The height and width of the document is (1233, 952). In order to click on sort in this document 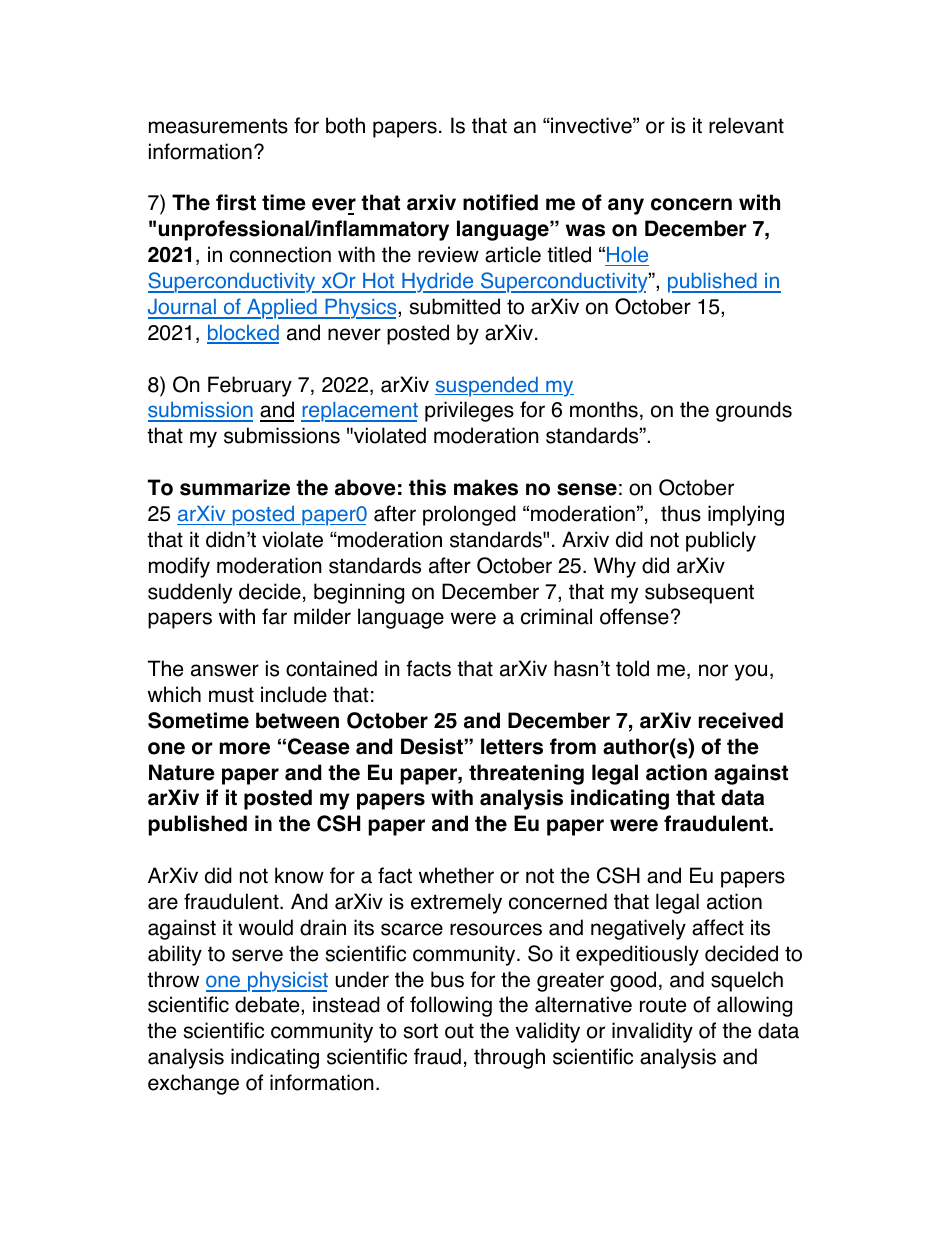, I will do `click(421, 1031)`.
